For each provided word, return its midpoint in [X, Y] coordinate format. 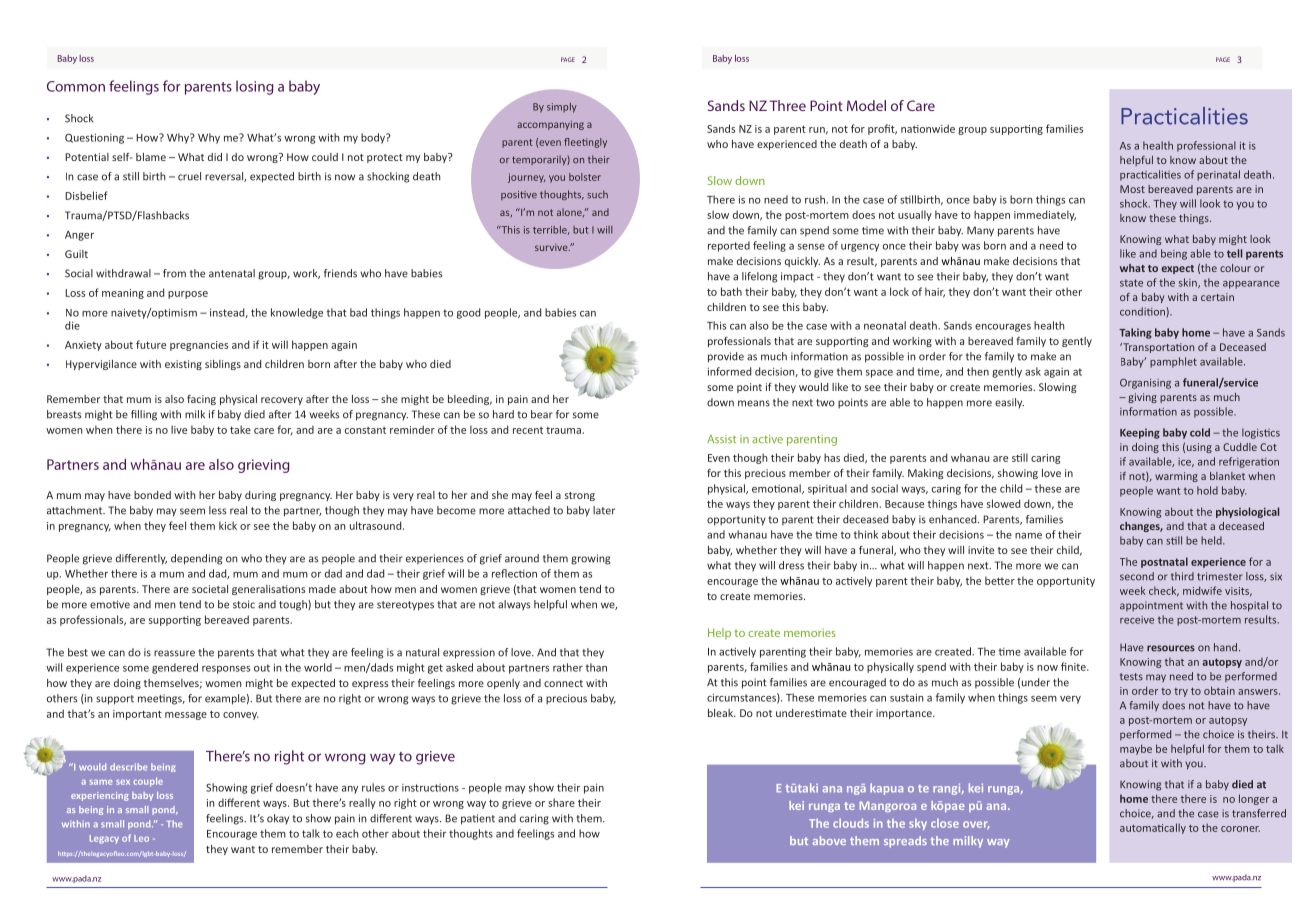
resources [1171, 648]
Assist [721, 439]
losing [255, 87]
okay [278, 819]
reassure [174, 653]
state [1131, 283]
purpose [188, 295]
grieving [263, 466]
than [596, 667]
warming [1176, 477]
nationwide [928, 128]
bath [731, 291]
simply [562, 108]
